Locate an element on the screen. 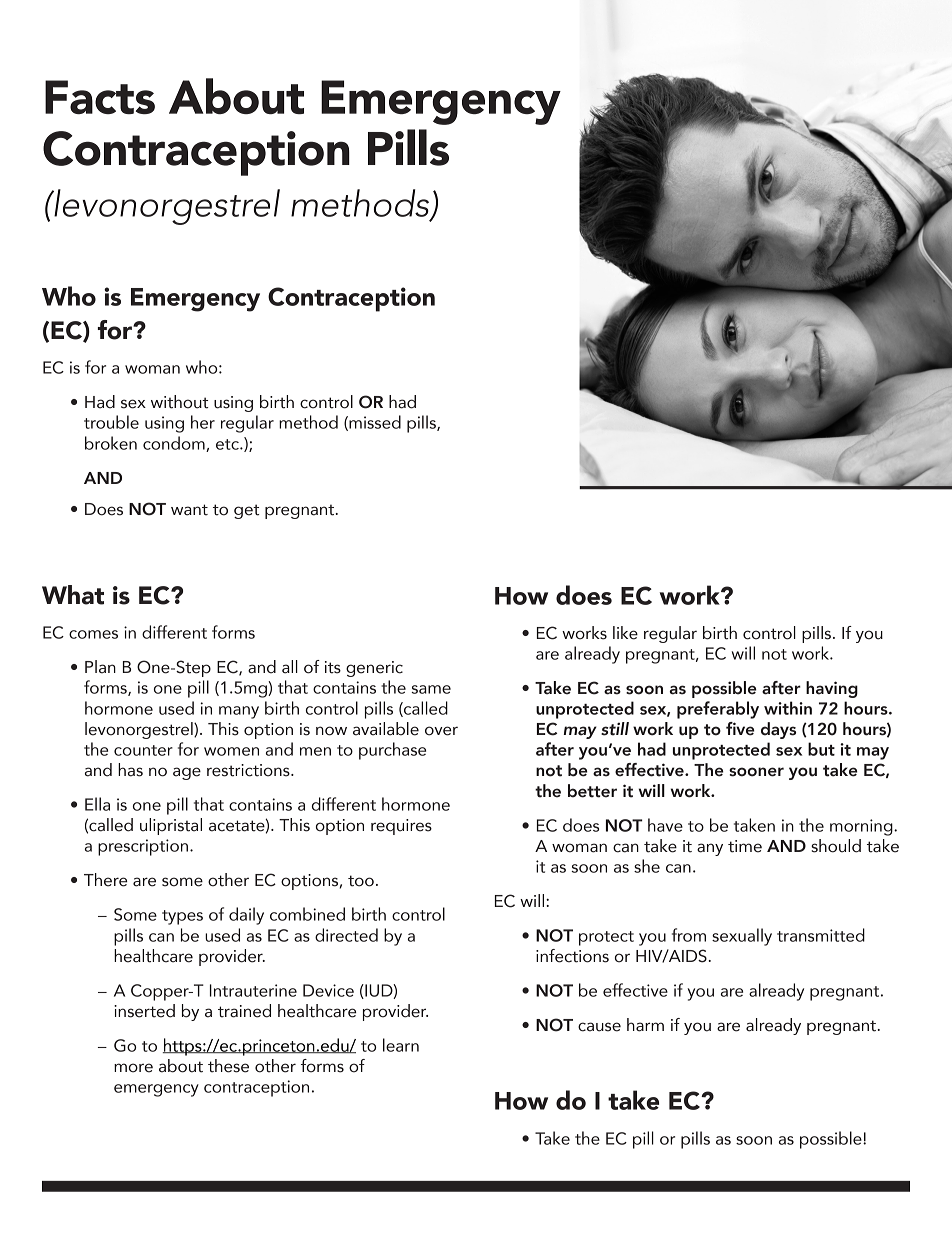  like is located at coordinates (625, 633).
